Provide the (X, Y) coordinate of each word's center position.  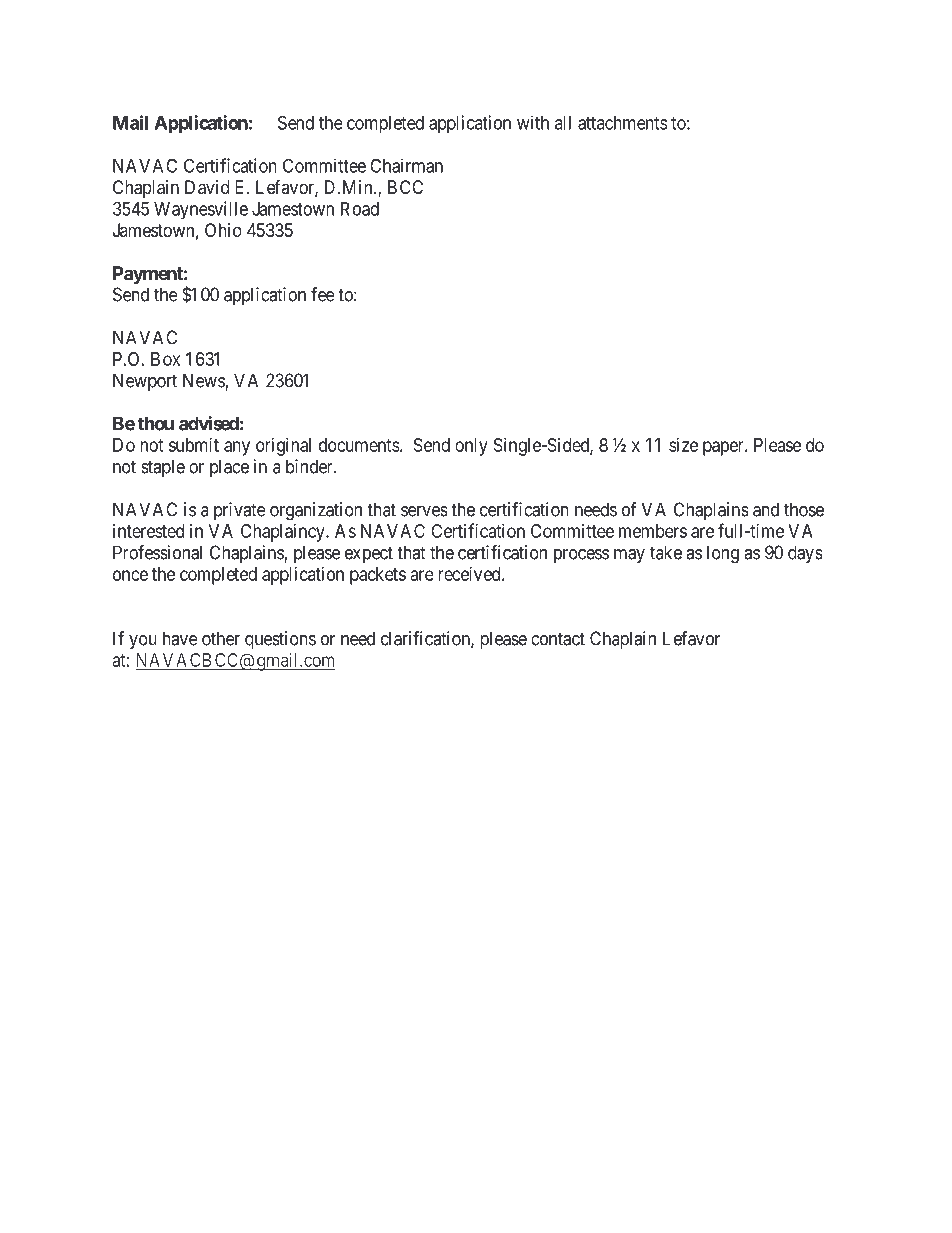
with (533, 122)
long (723, 554)
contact (558, 639)
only (471, 447)
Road (360, 209)
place (229, 468)
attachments (622, 123)
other (221, 638)
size (683, 445)
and (766, 509)
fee (323, 294)
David (207, 187)
